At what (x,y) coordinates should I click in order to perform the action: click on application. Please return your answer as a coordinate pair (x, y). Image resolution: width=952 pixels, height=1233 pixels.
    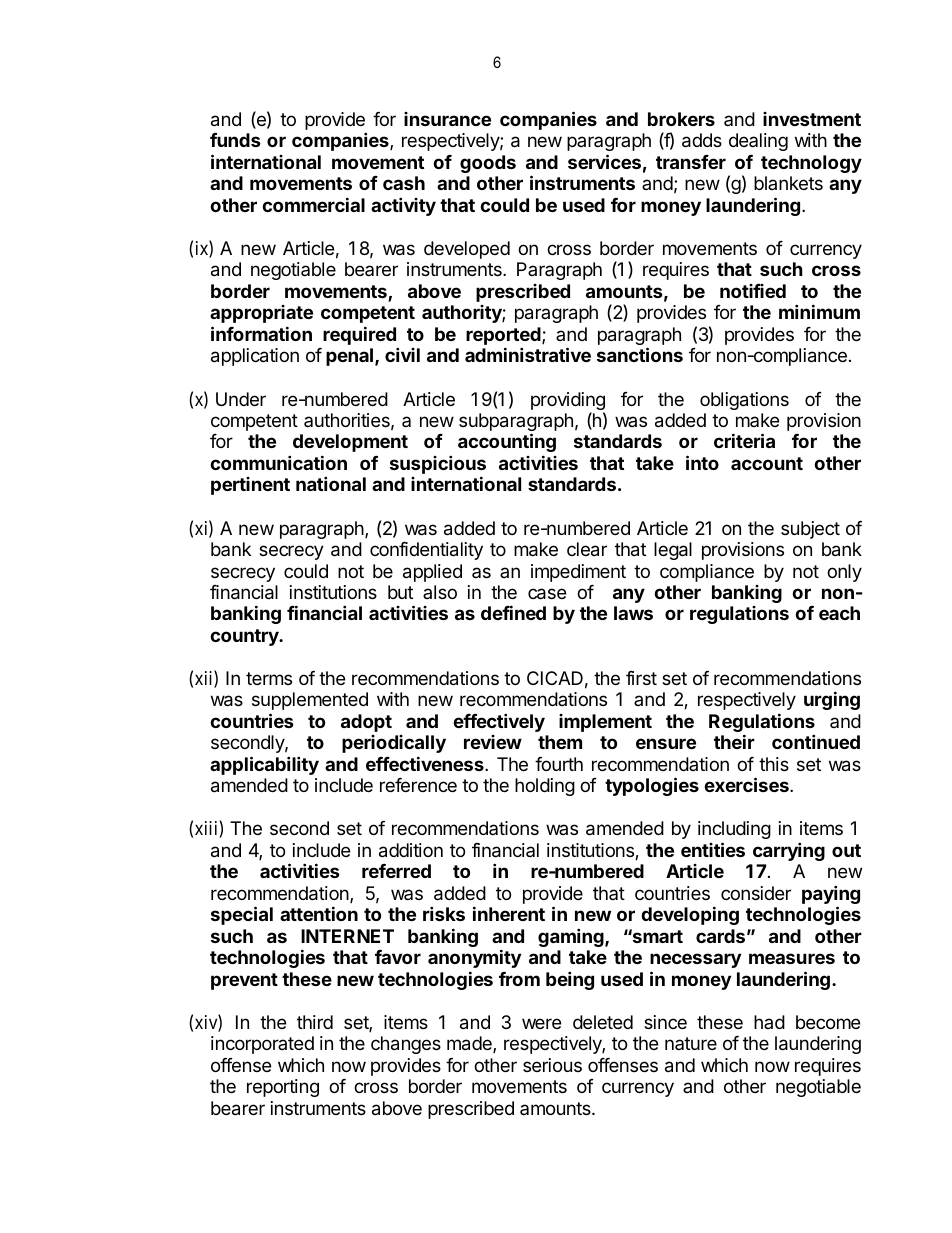
    Looking at the image, I should click on (255, 357).
